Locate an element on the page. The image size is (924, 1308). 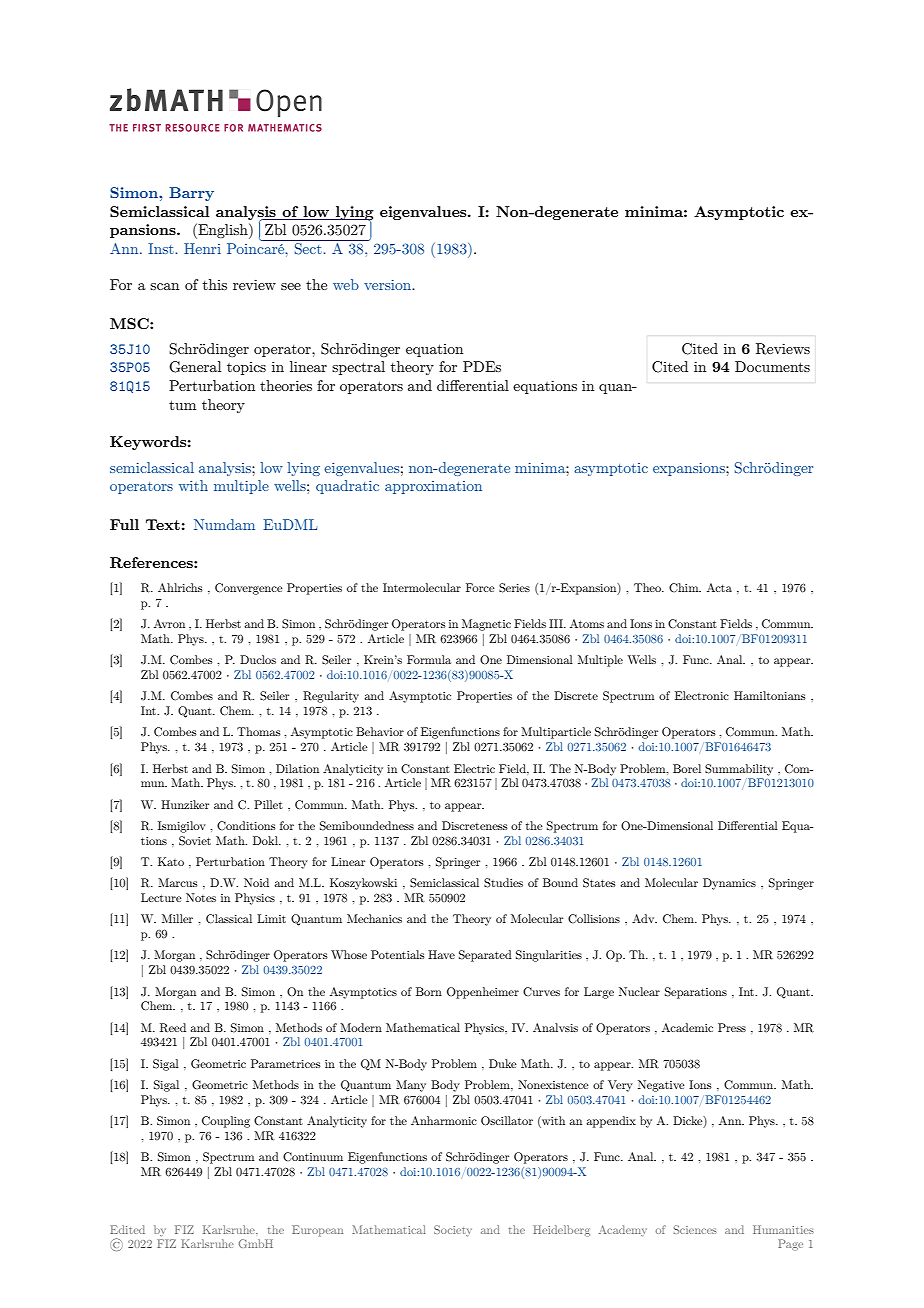
Studies is located at coordinates (503, 883).
